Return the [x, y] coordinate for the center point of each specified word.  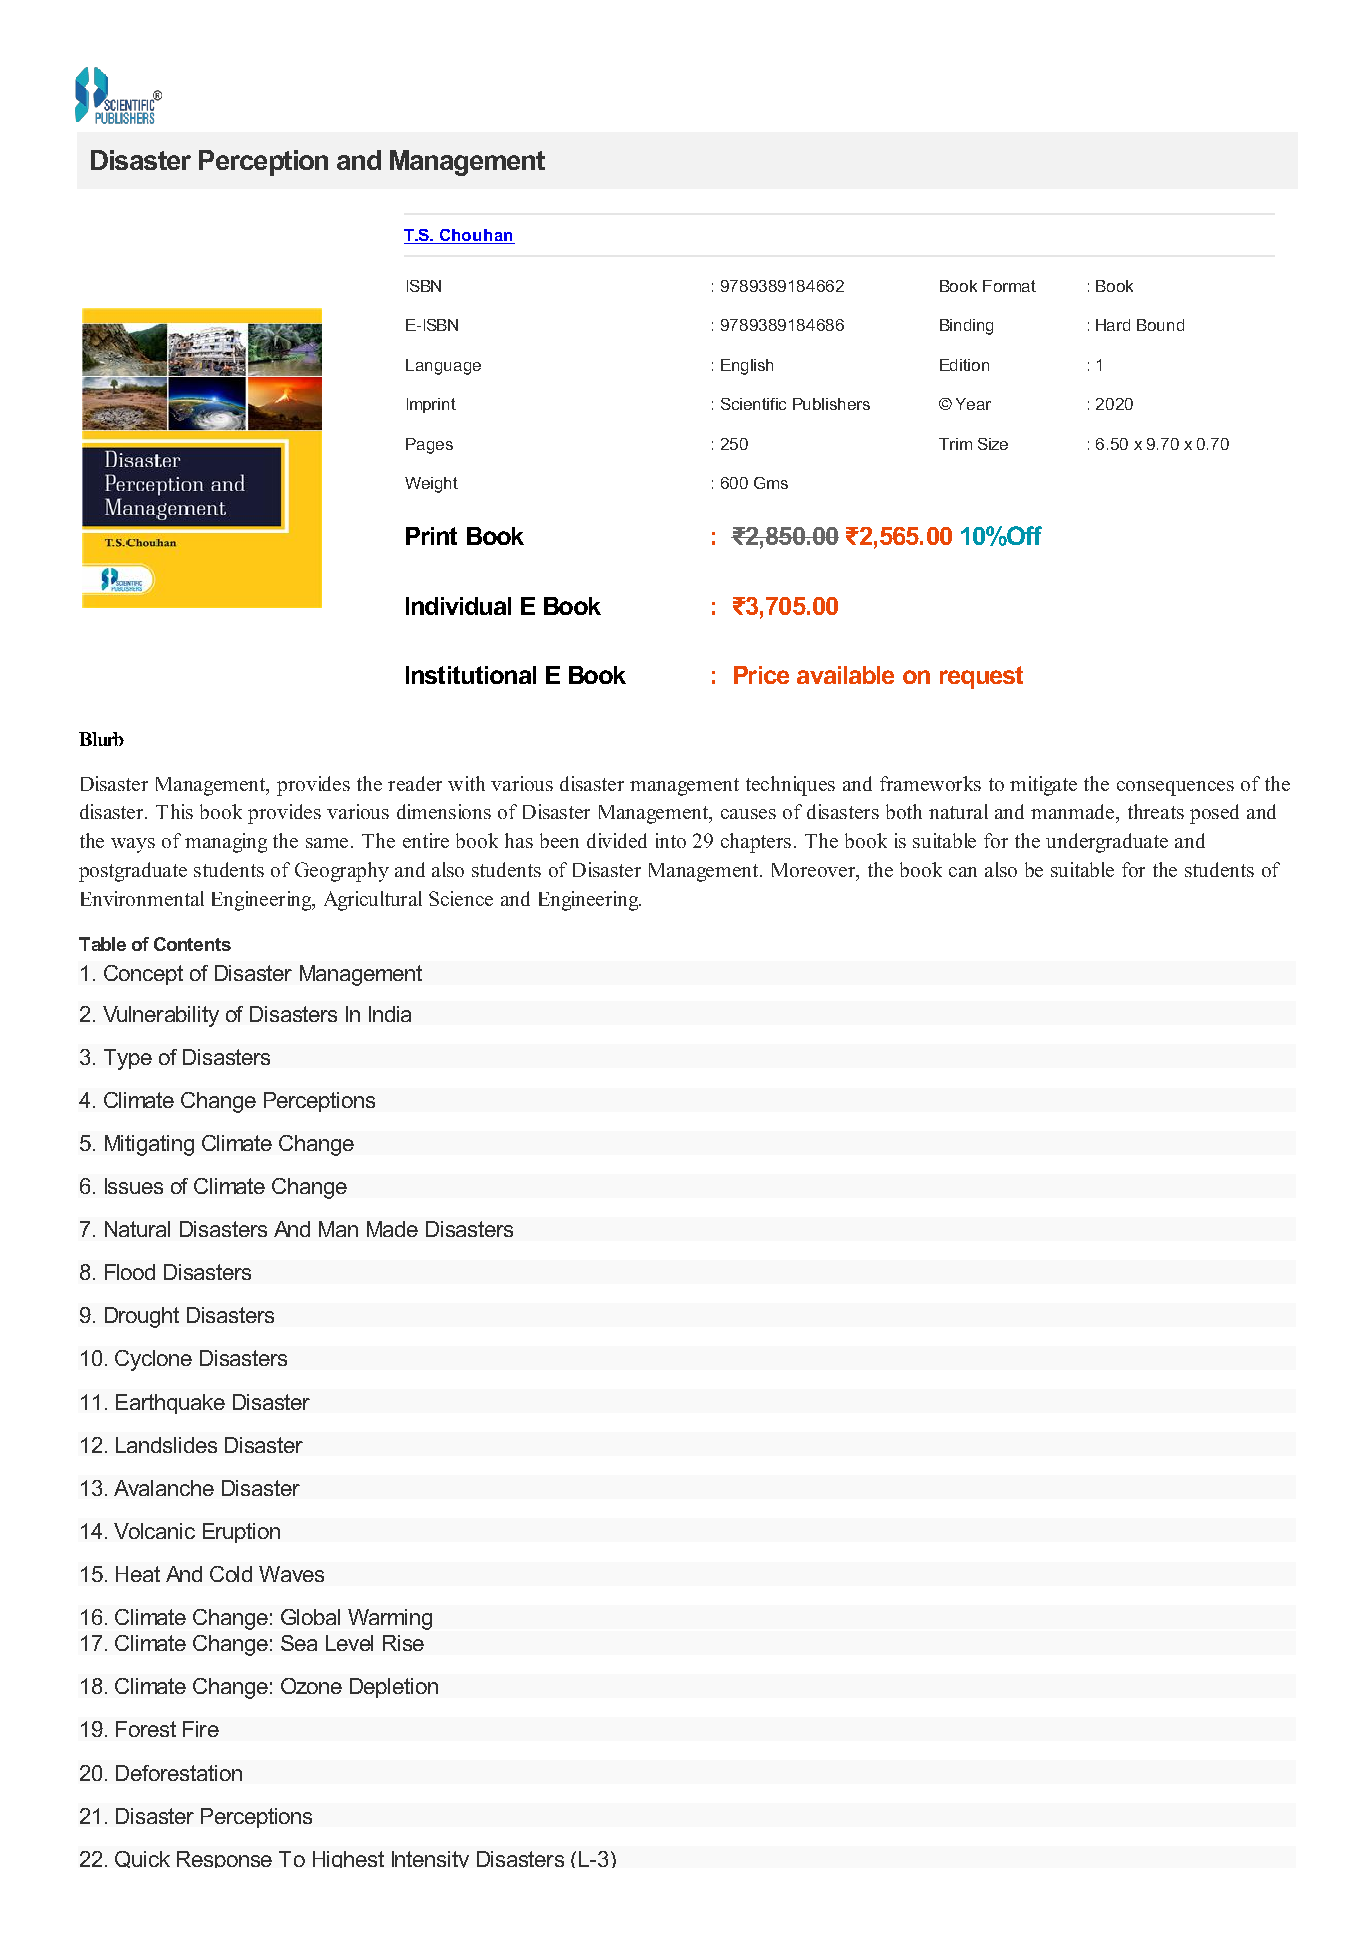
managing [226, 843]
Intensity [430, 1859]
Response [224, 1859]
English [747, 367]
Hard [1113, 325]
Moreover [815, 871]
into [671, 840]
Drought [142, 1317]
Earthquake [170, 1404]
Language [443, 367]
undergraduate [1107, 843]
